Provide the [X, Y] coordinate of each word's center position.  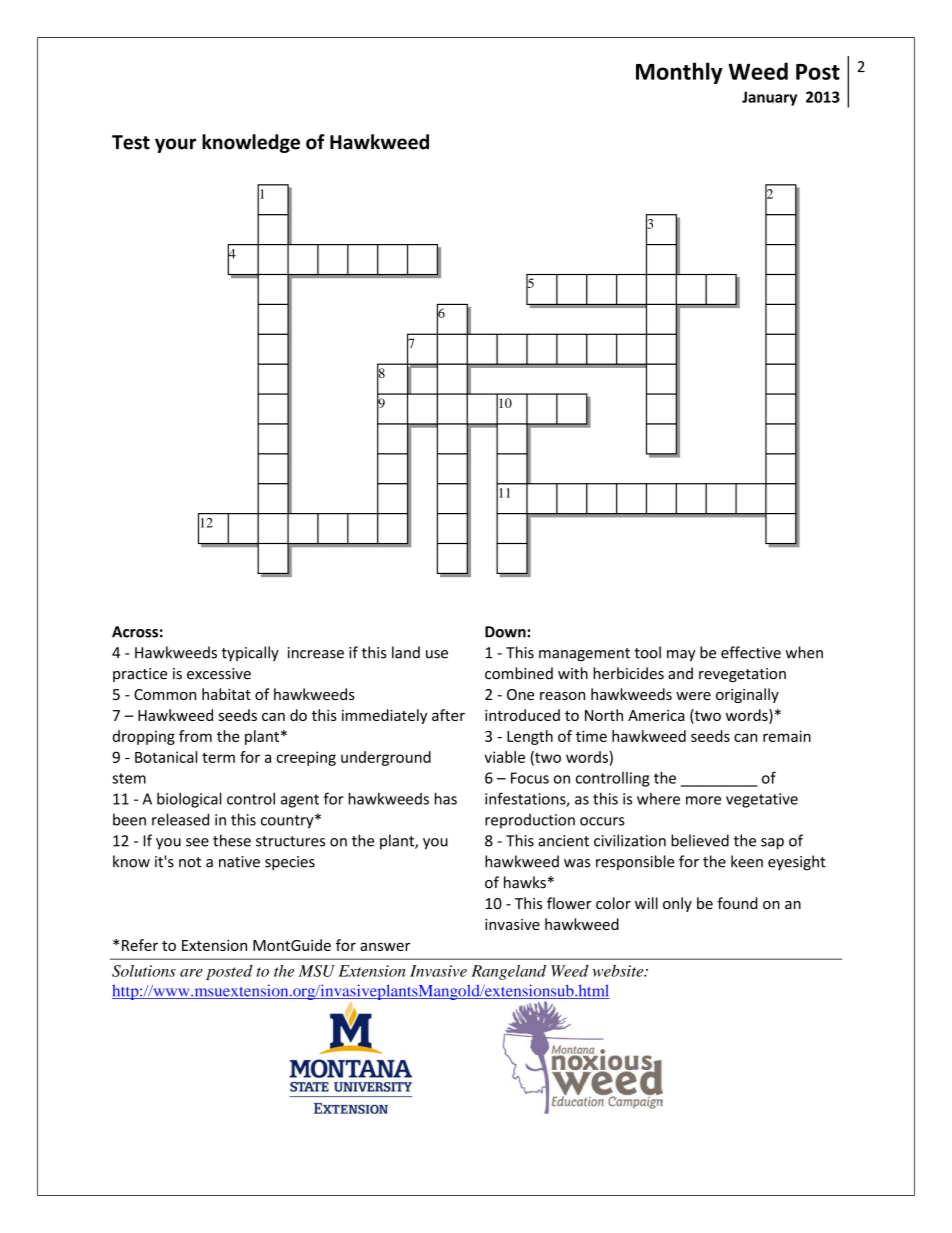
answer [385, 946]
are [191, 973]
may [681, 655]
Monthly [679, 73]
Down [506, 632]
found [737, 903]
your [175, 145]
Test [131, 142]
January [769, 98]
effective [751, 652]
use [437, 654]
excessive [219, 674]
